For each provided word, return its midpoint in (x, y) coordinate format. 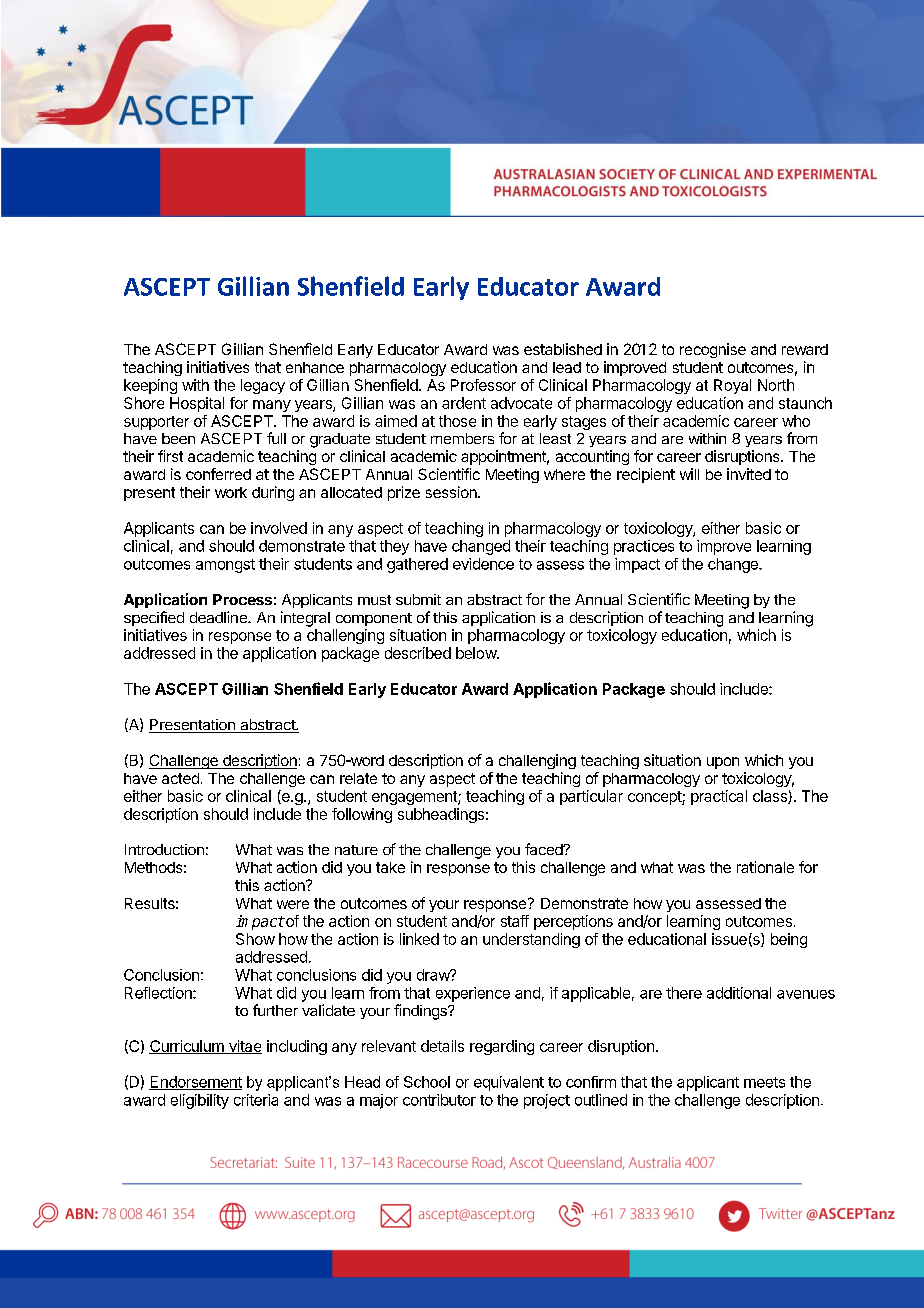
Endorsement (195, 1083)
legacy (263, 386)
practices (644, 547)
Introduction (164, 849)
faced (544, 849)
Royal (732, 386)
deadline (219, 617)
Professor (483, 385)
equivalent (509, 1083)
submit (418, 599)
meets (764, 1082)
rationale (765, 867)
